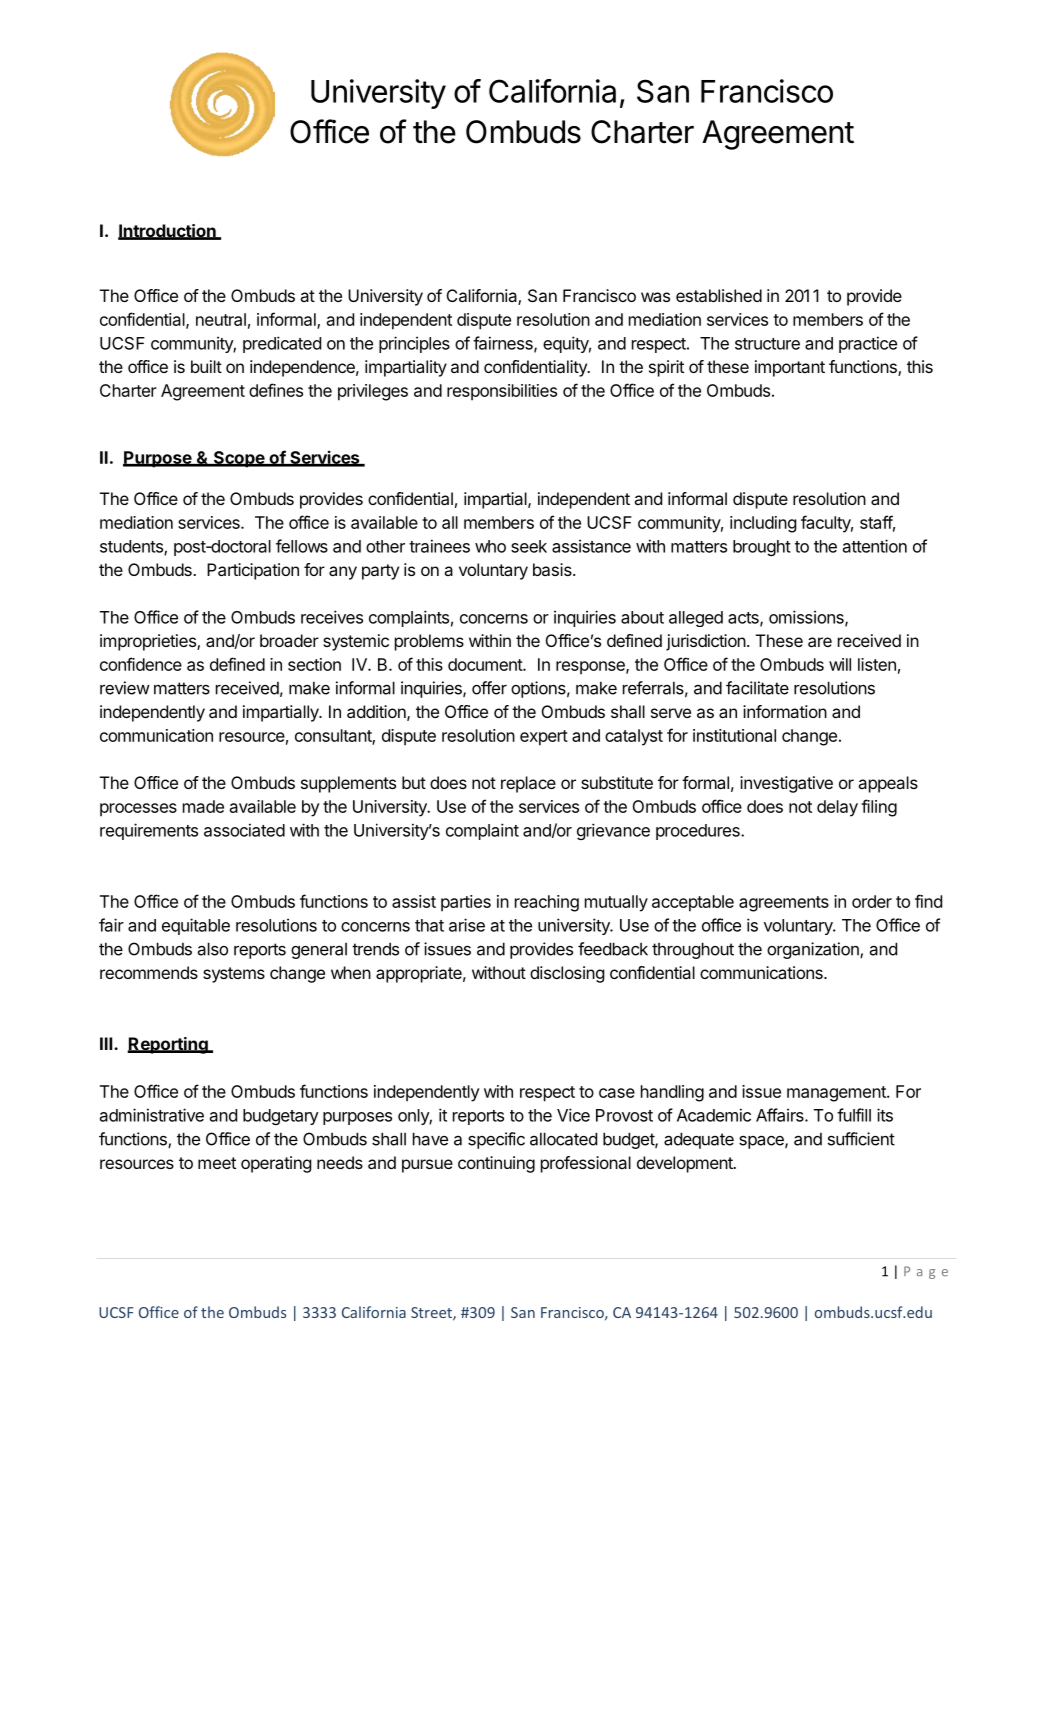 This document has width=1053, height=1734. Describe the element at coordinates (125, 688) in the document. I see `review` at that location.
